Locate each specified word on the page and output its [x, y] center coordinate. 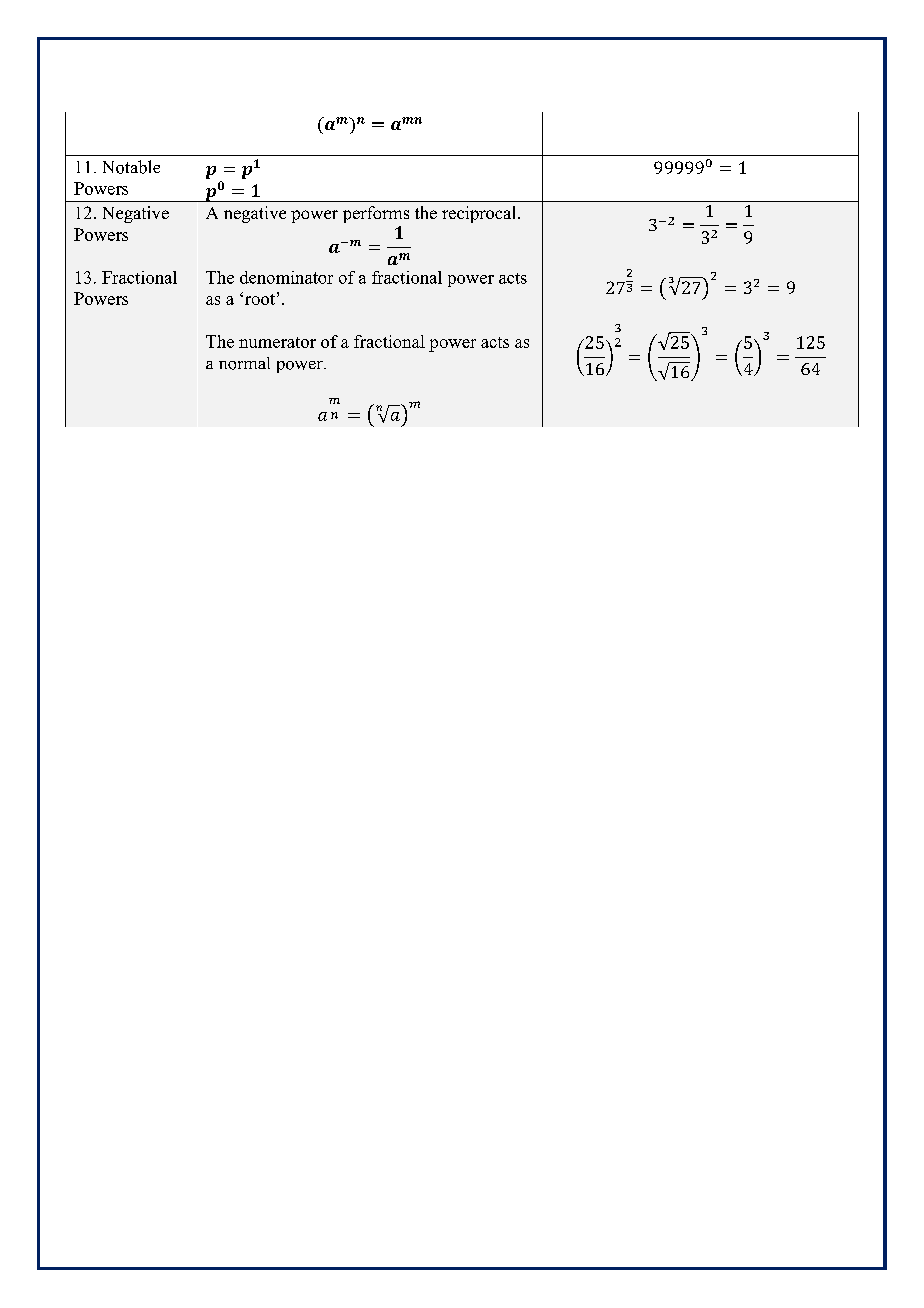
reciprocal [480, 214]
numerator [277, 342]
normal [244, 363]
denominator [286, 277]
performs [376, 214]
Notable [131, 167]
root [260, 299]
